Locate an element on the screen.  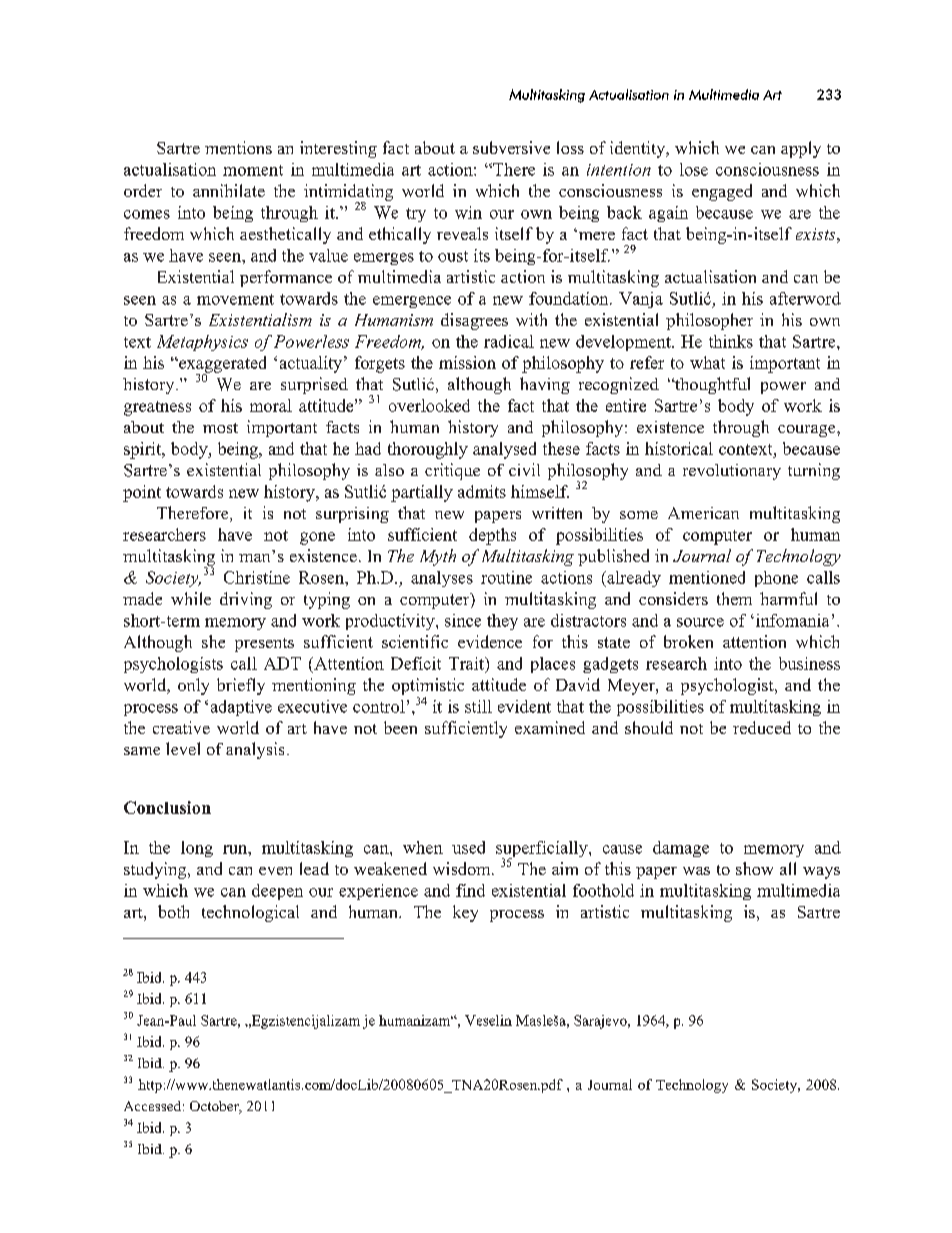
engaged is located at coordinates (722, 192).
